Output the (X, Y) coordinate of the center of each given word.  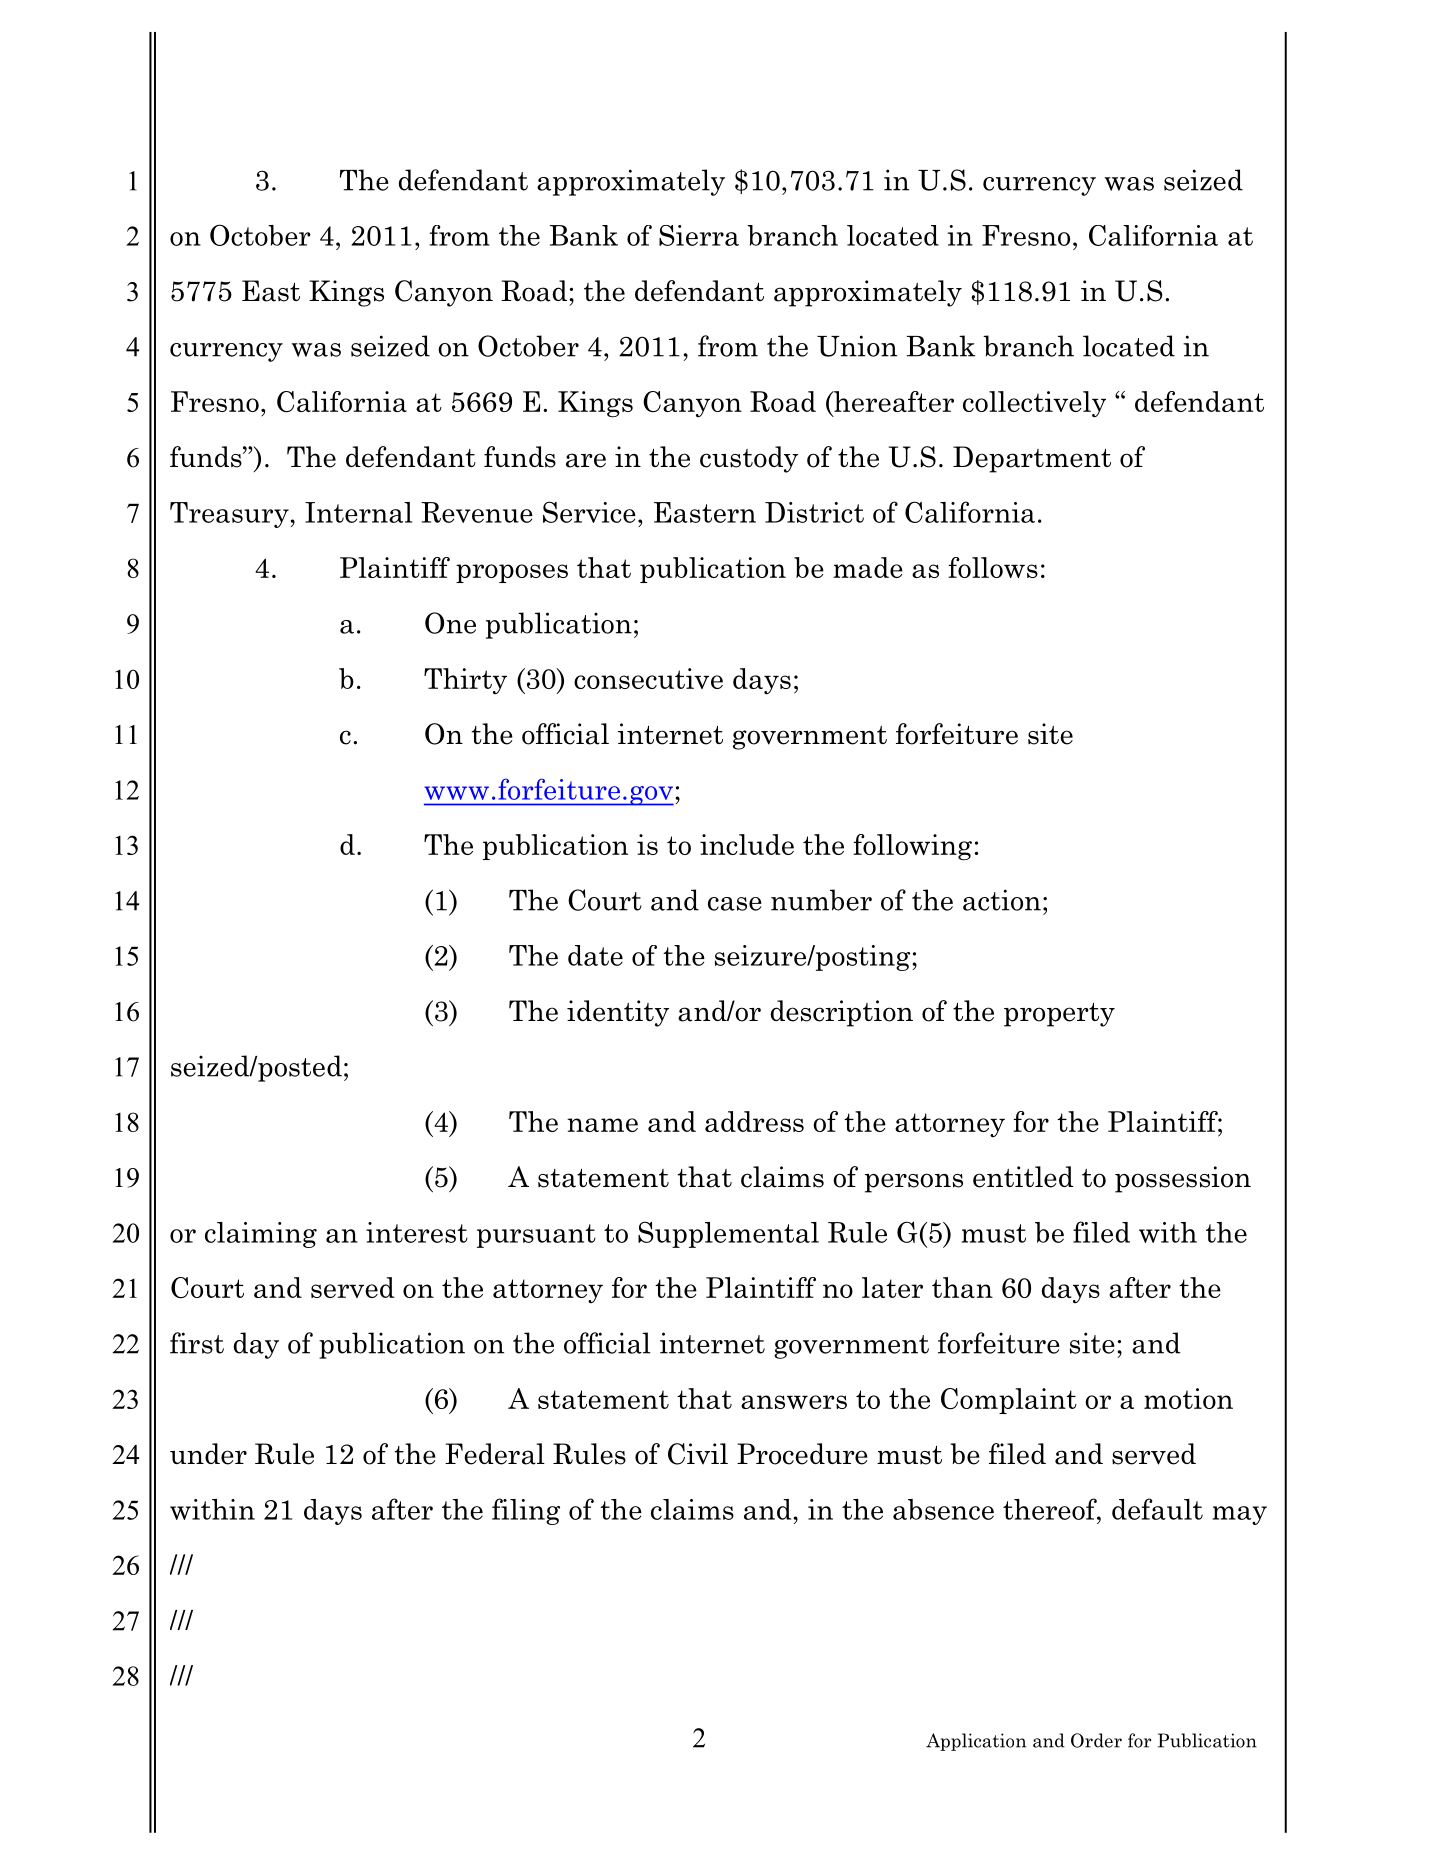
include (747, 844)
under (208, 1454)
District (814, 512)
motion (1188, 1398)
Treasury (229, 515)
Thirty (465, 681)
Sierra (699, 235)
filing (526, 1511)
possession (1183, 1179)
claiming (261, 1235)
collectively (1034, 404)
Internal (358, 512)
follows (993, 567)
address (754, 1121)
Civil (698, 1454)
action (1002, 900)
